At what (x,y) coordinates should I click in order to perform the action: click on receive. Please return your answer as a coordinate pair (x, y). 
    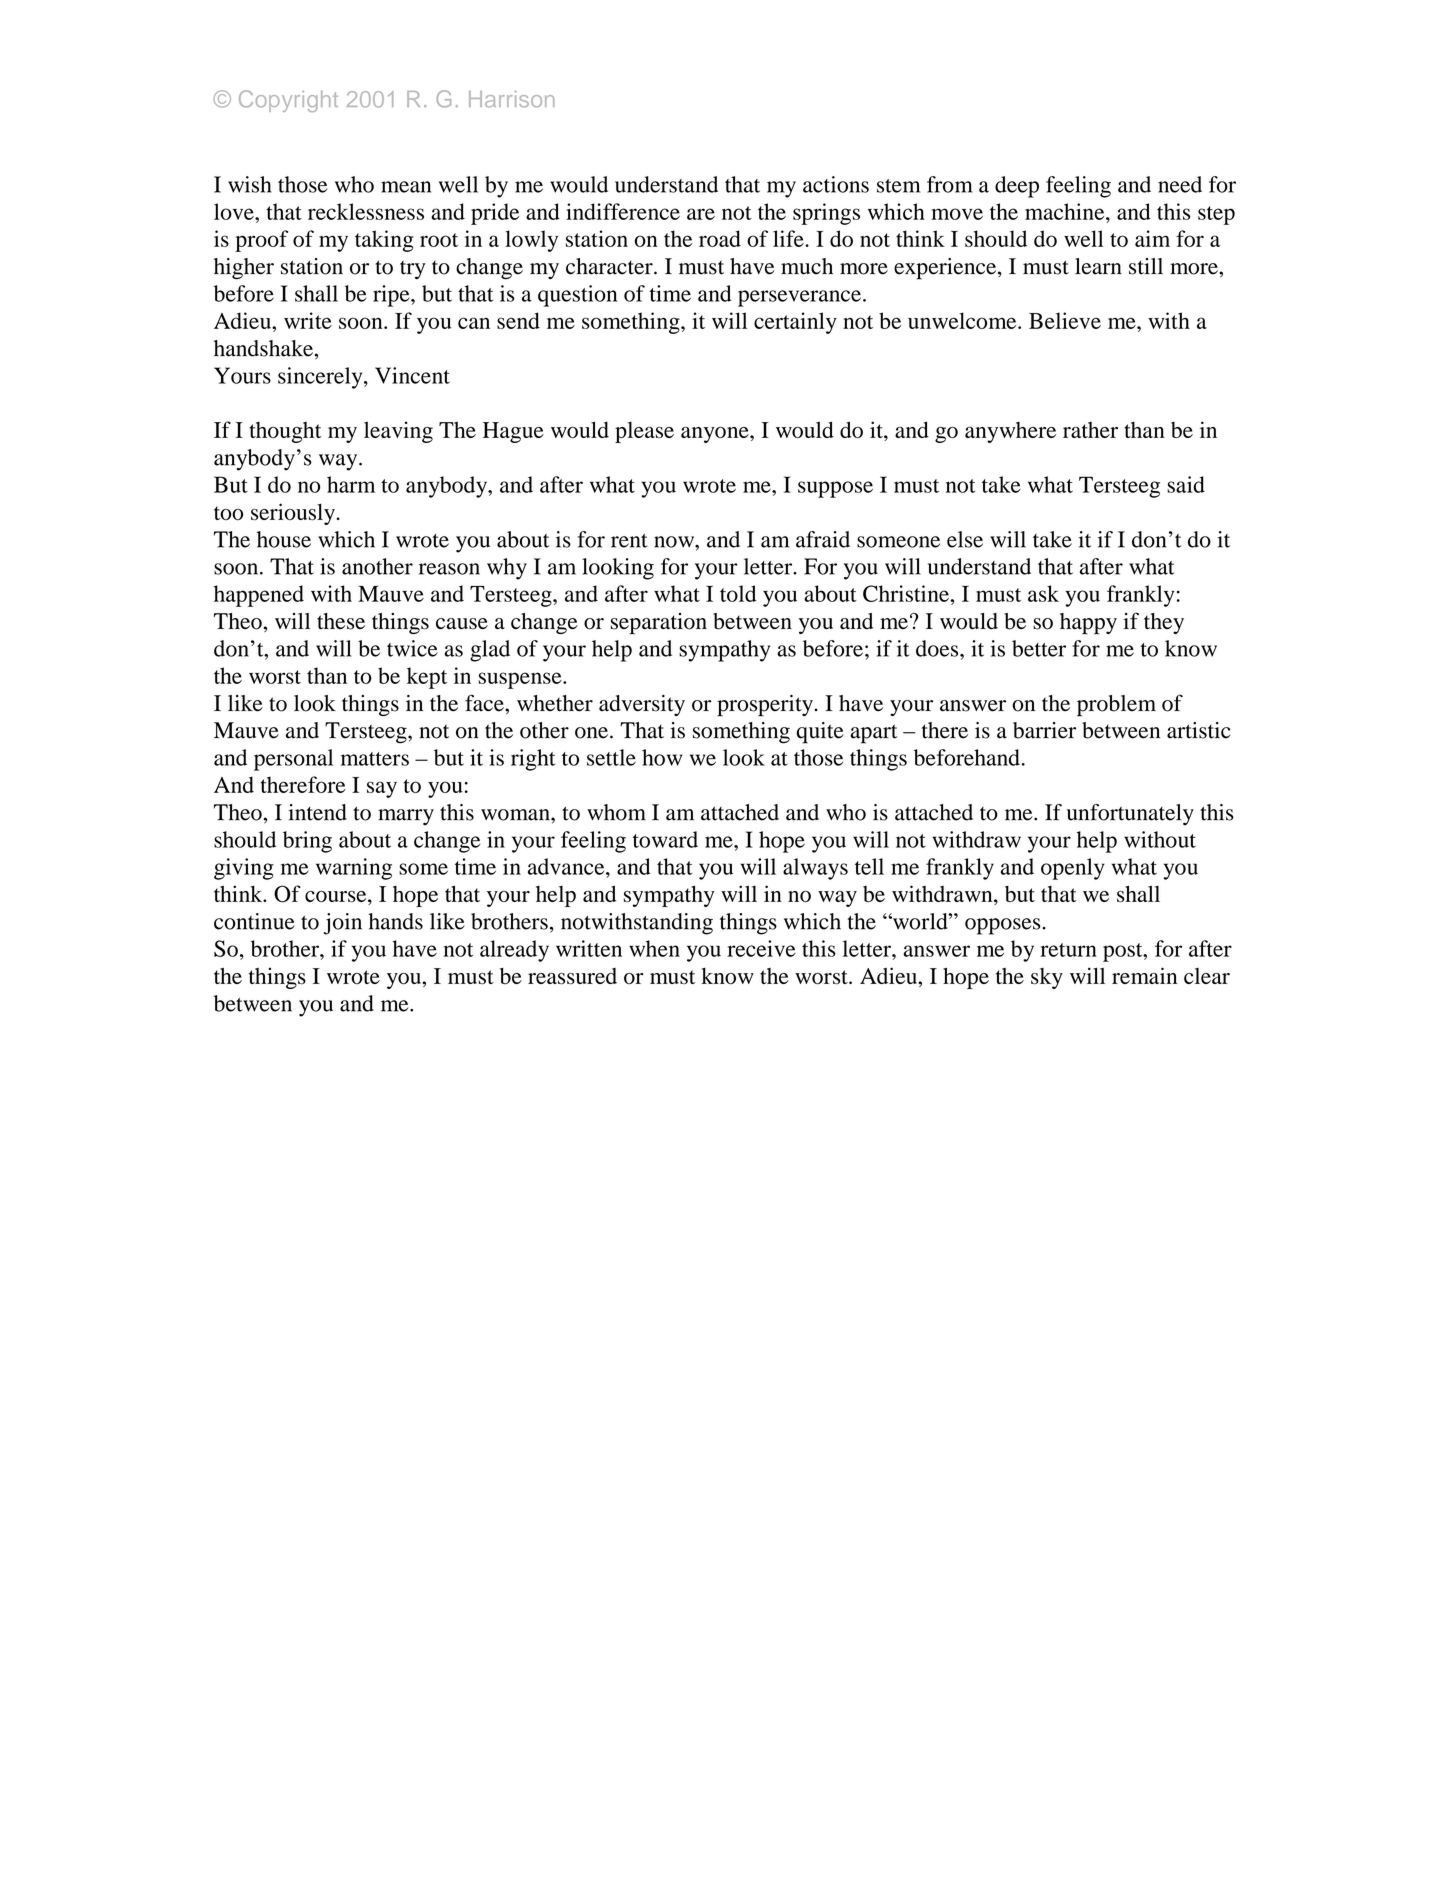
    Looking at the image, I should click on (761, 948).
